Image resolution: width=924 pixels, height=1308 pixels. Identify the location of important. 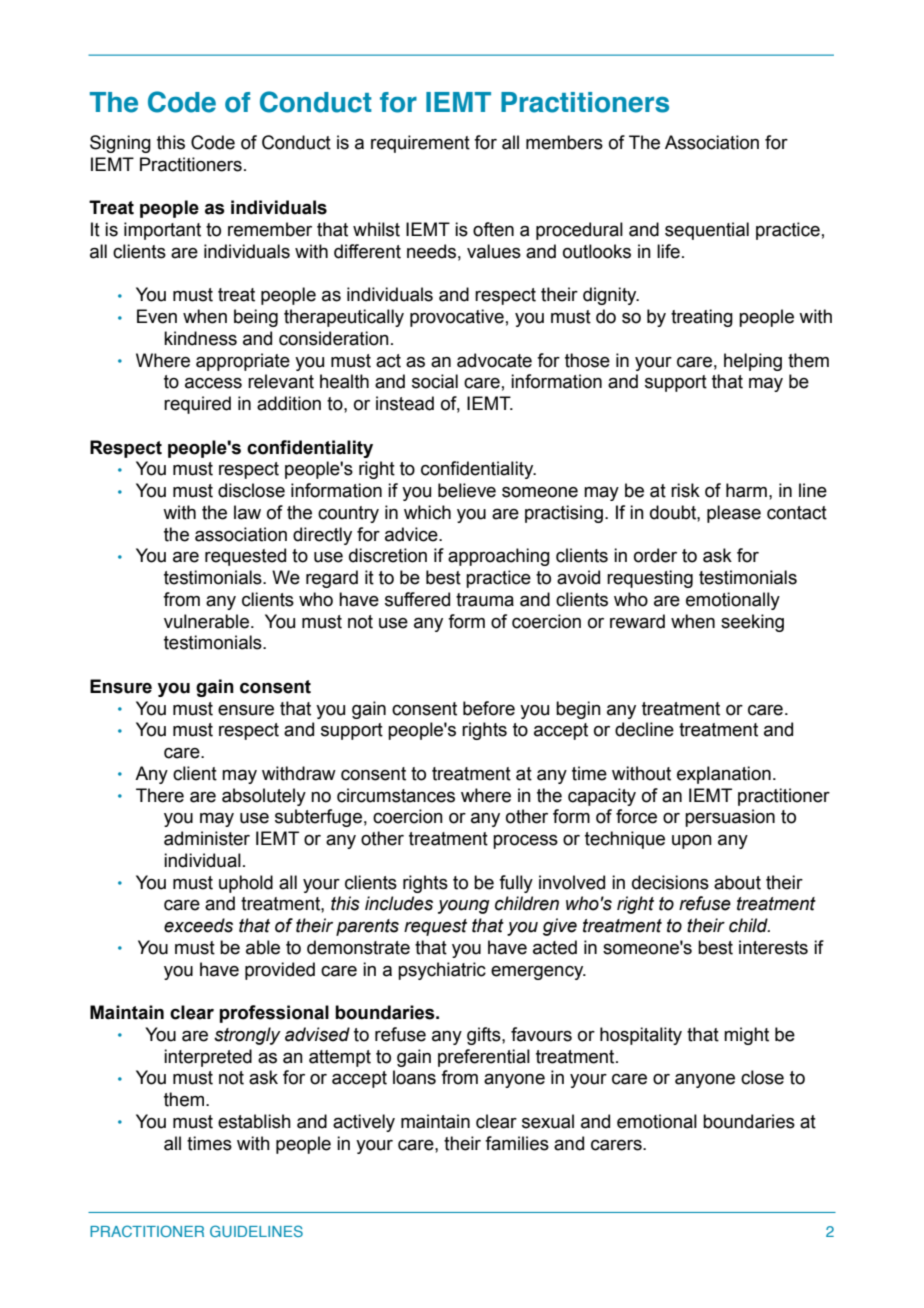
(162, 231).
